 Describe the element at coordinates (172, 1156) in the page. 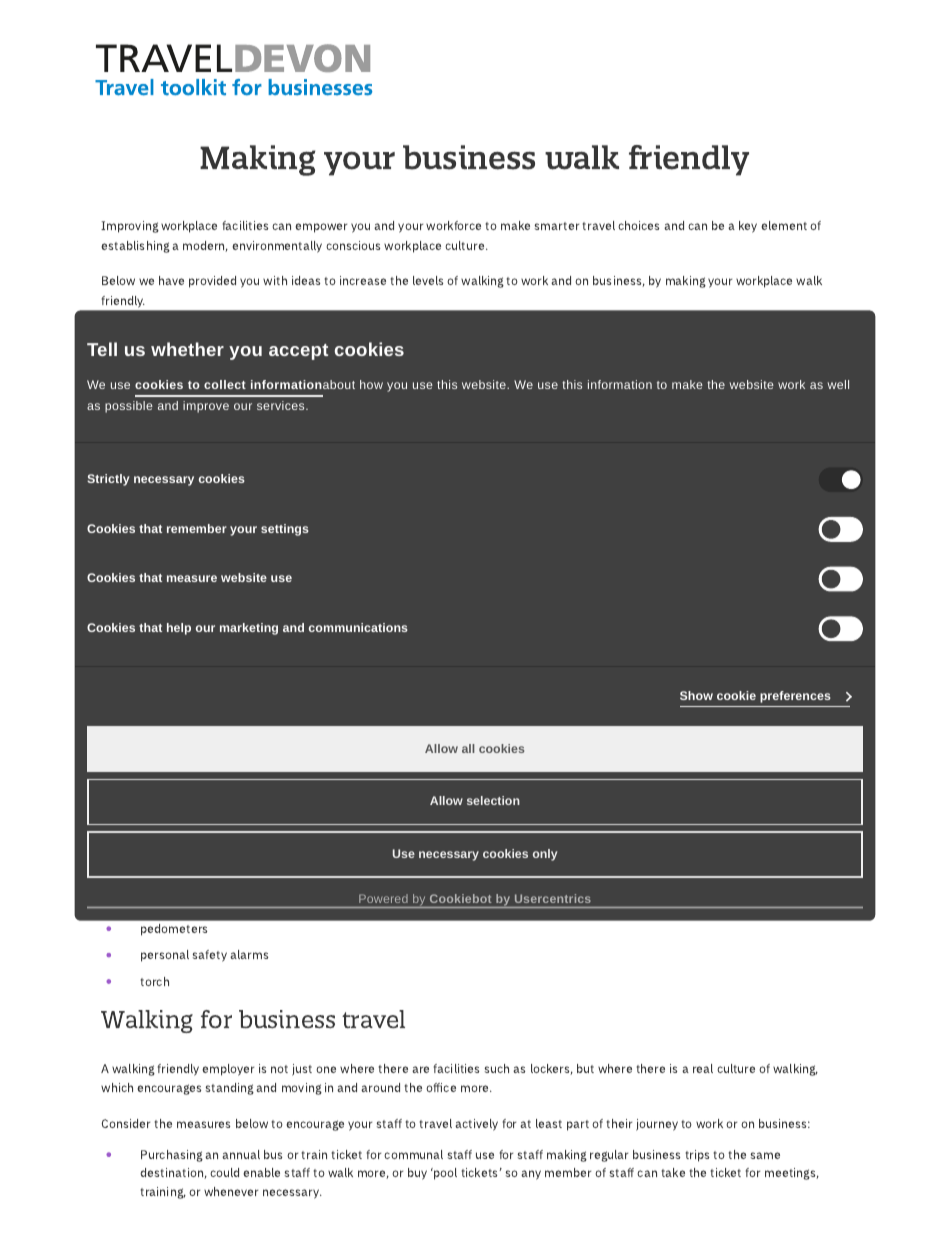

I see `Purchasing` at that location.
